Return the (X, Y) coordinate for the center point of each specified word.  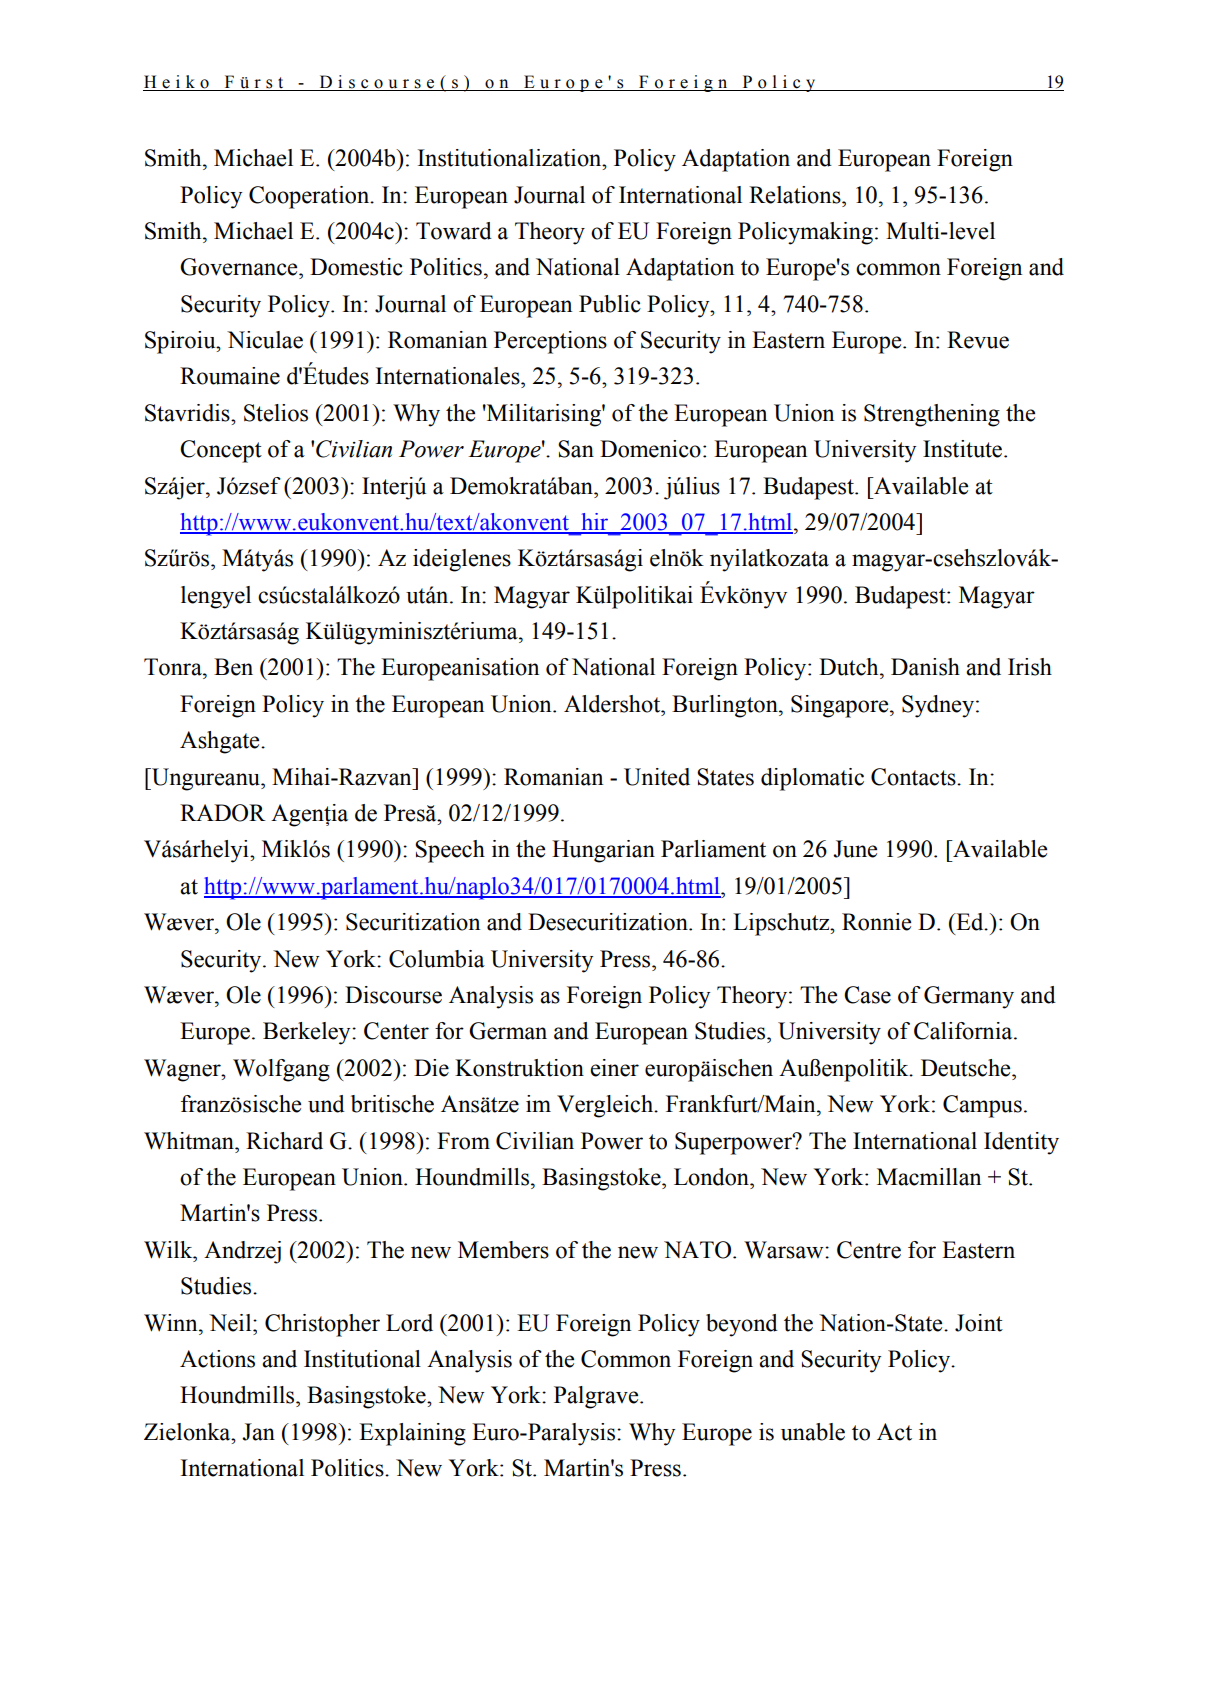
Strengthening (932, 415)
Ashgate (221, 742)
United (657, 777)
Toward (454, 231)
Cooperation (310, 197)
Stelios (276, 413)
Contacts (914, 777)
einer (614, 1068)
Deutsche (967, 1068)
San (576, 449)
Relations (796, 195)
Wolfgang (281, 1070)
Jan (258, 1432)
